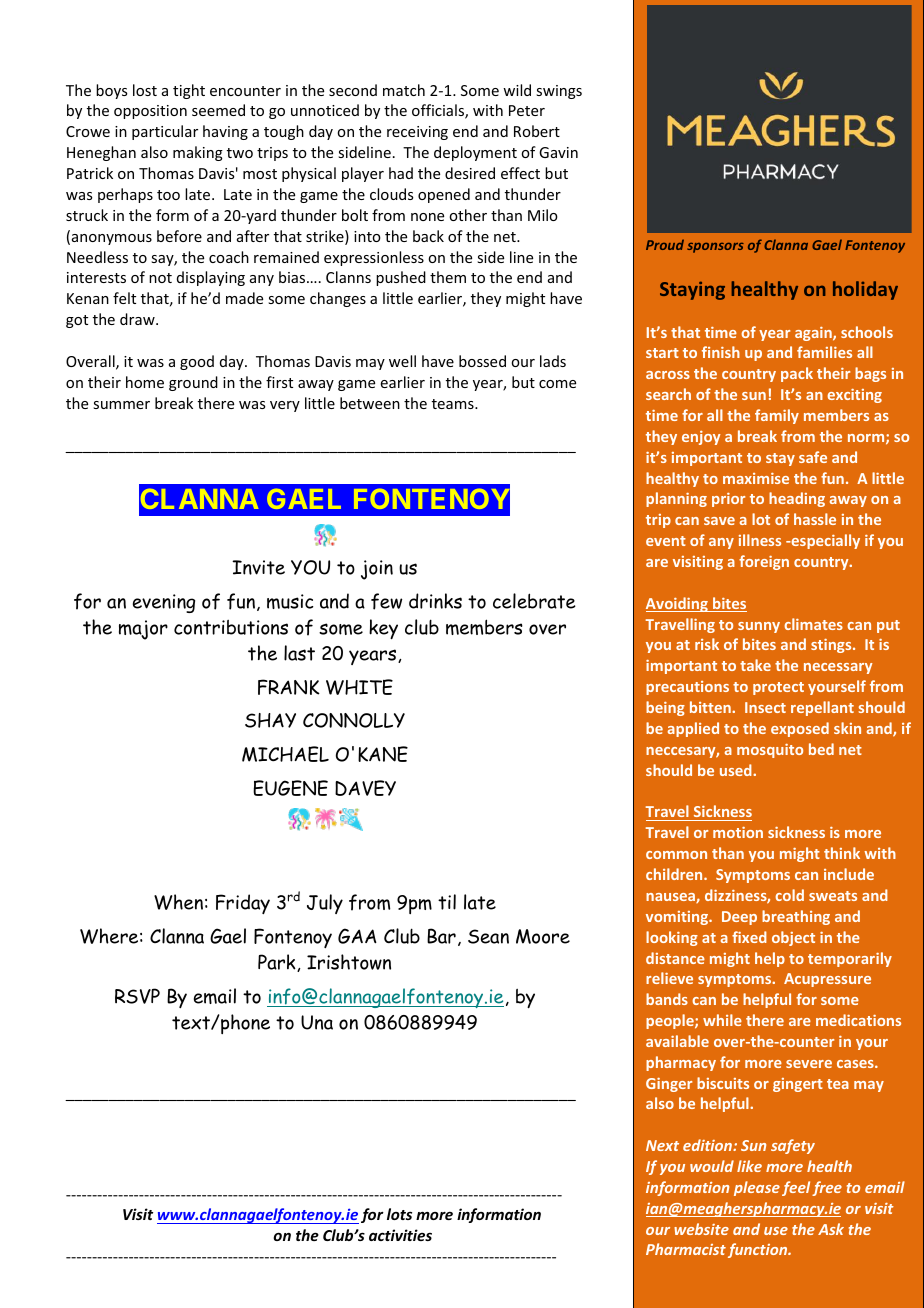 The width and height of the page is (924, 1308). What do you see at coordinates (193, 383) in the page?
I see `ground` at bounding box center [193, 383].
